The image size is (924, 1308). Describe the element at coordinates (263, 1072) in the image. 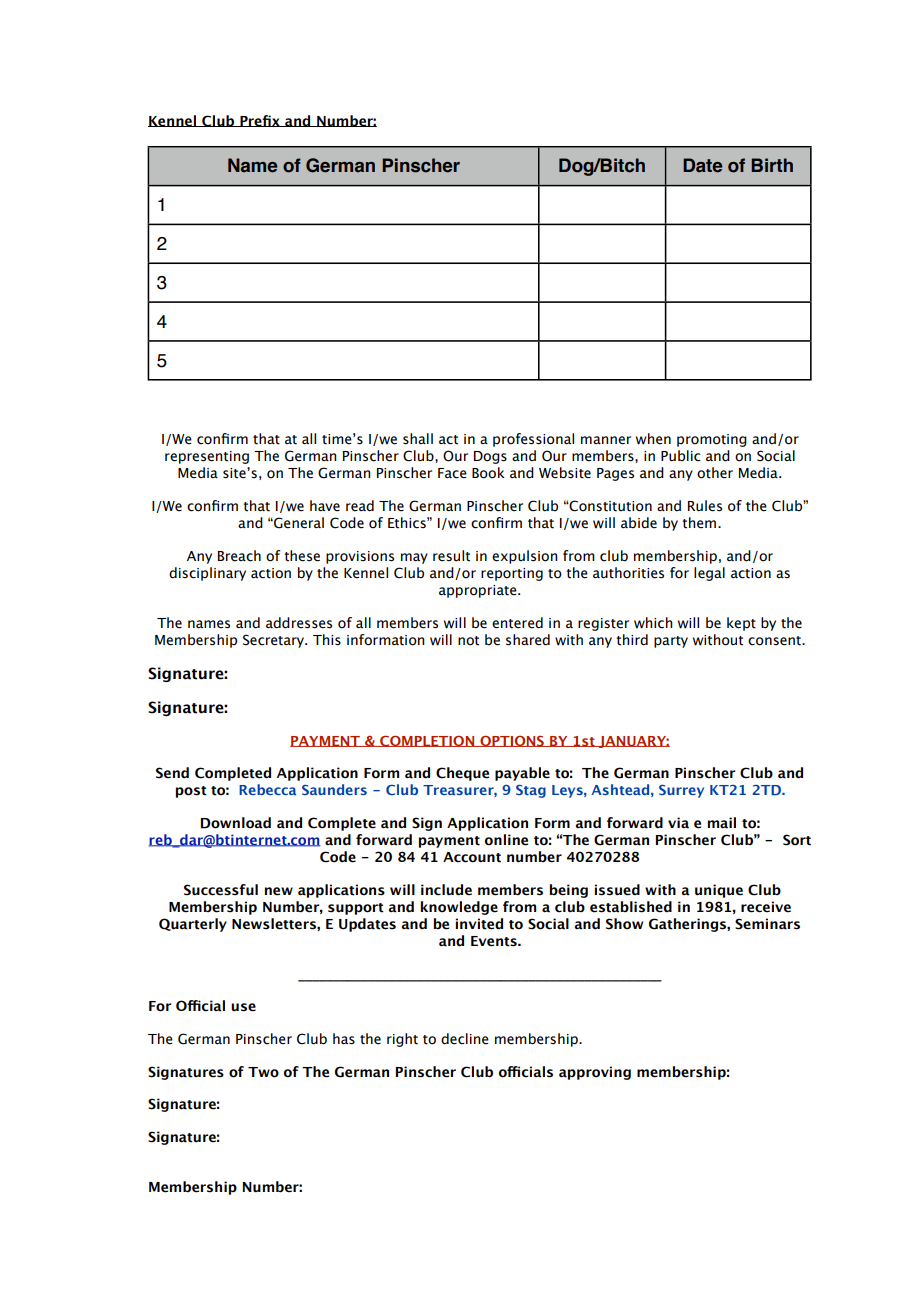

I see `Two` at that location.
